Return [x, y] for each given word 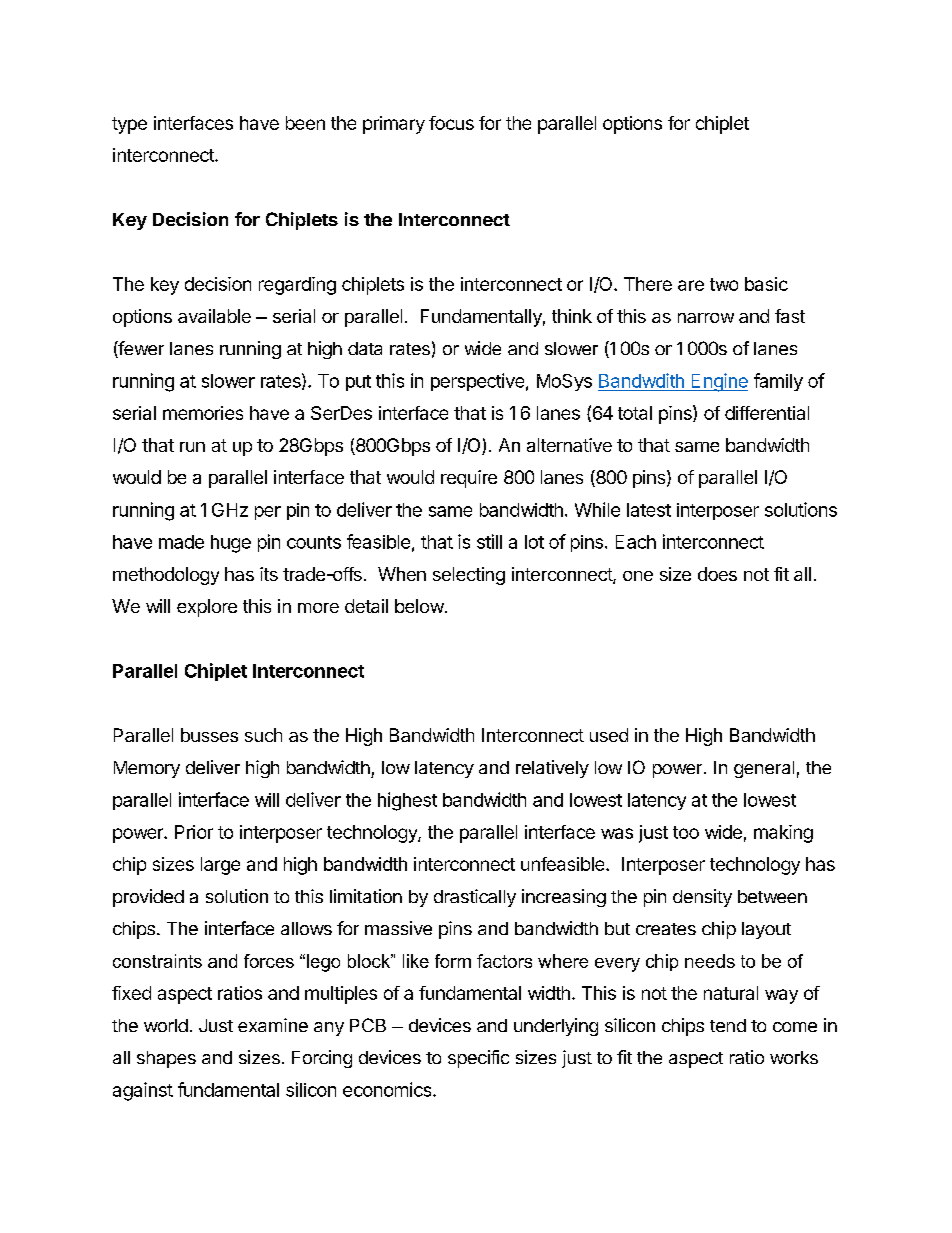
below [419, 606]
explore [207, 608]
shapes [166, 1059]
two [724, 284]
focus [451, 123]
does [717, 574]
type [129, 125]
